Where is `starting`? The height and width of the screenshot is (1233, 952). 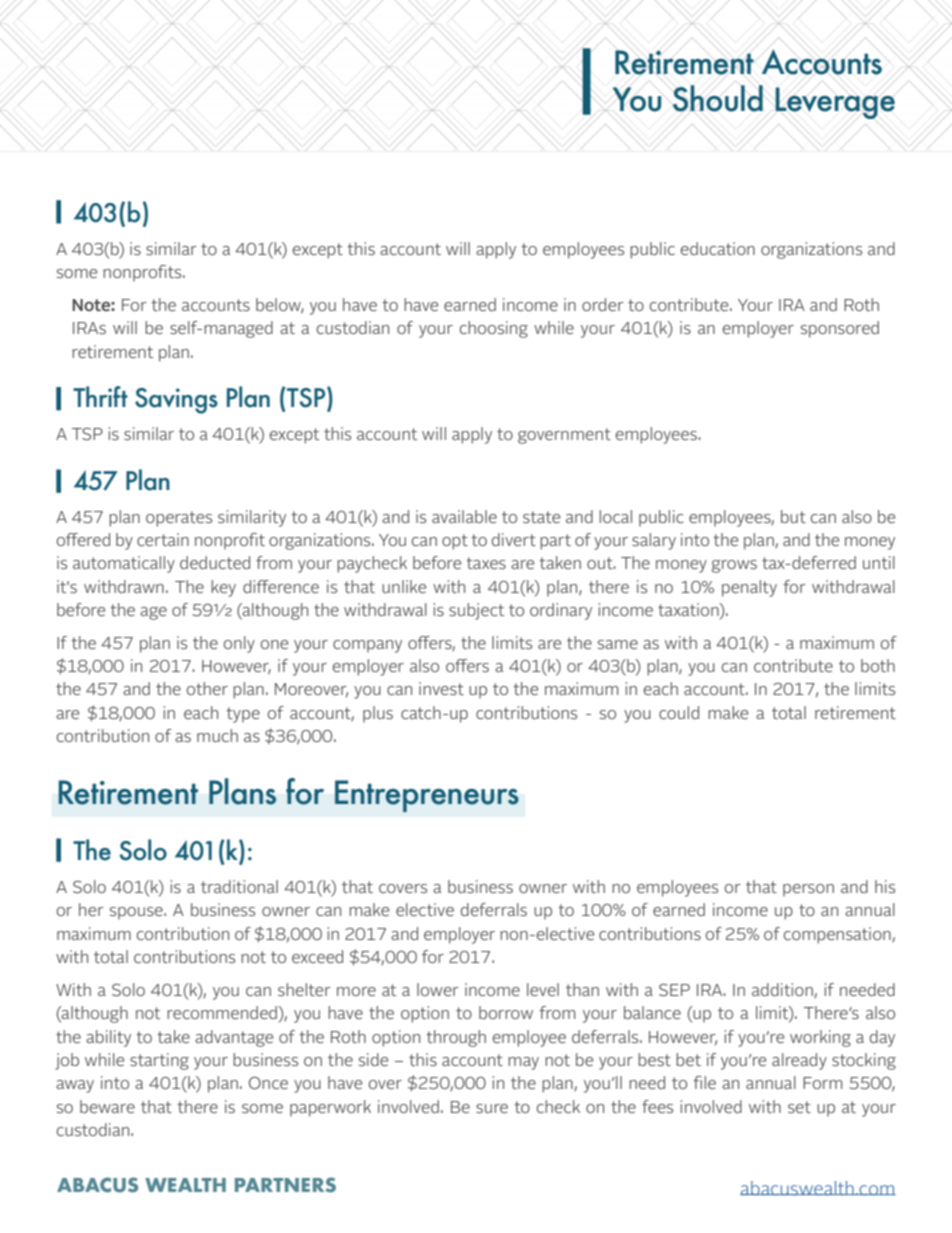 starting is located at coordinates (159, 1061).
